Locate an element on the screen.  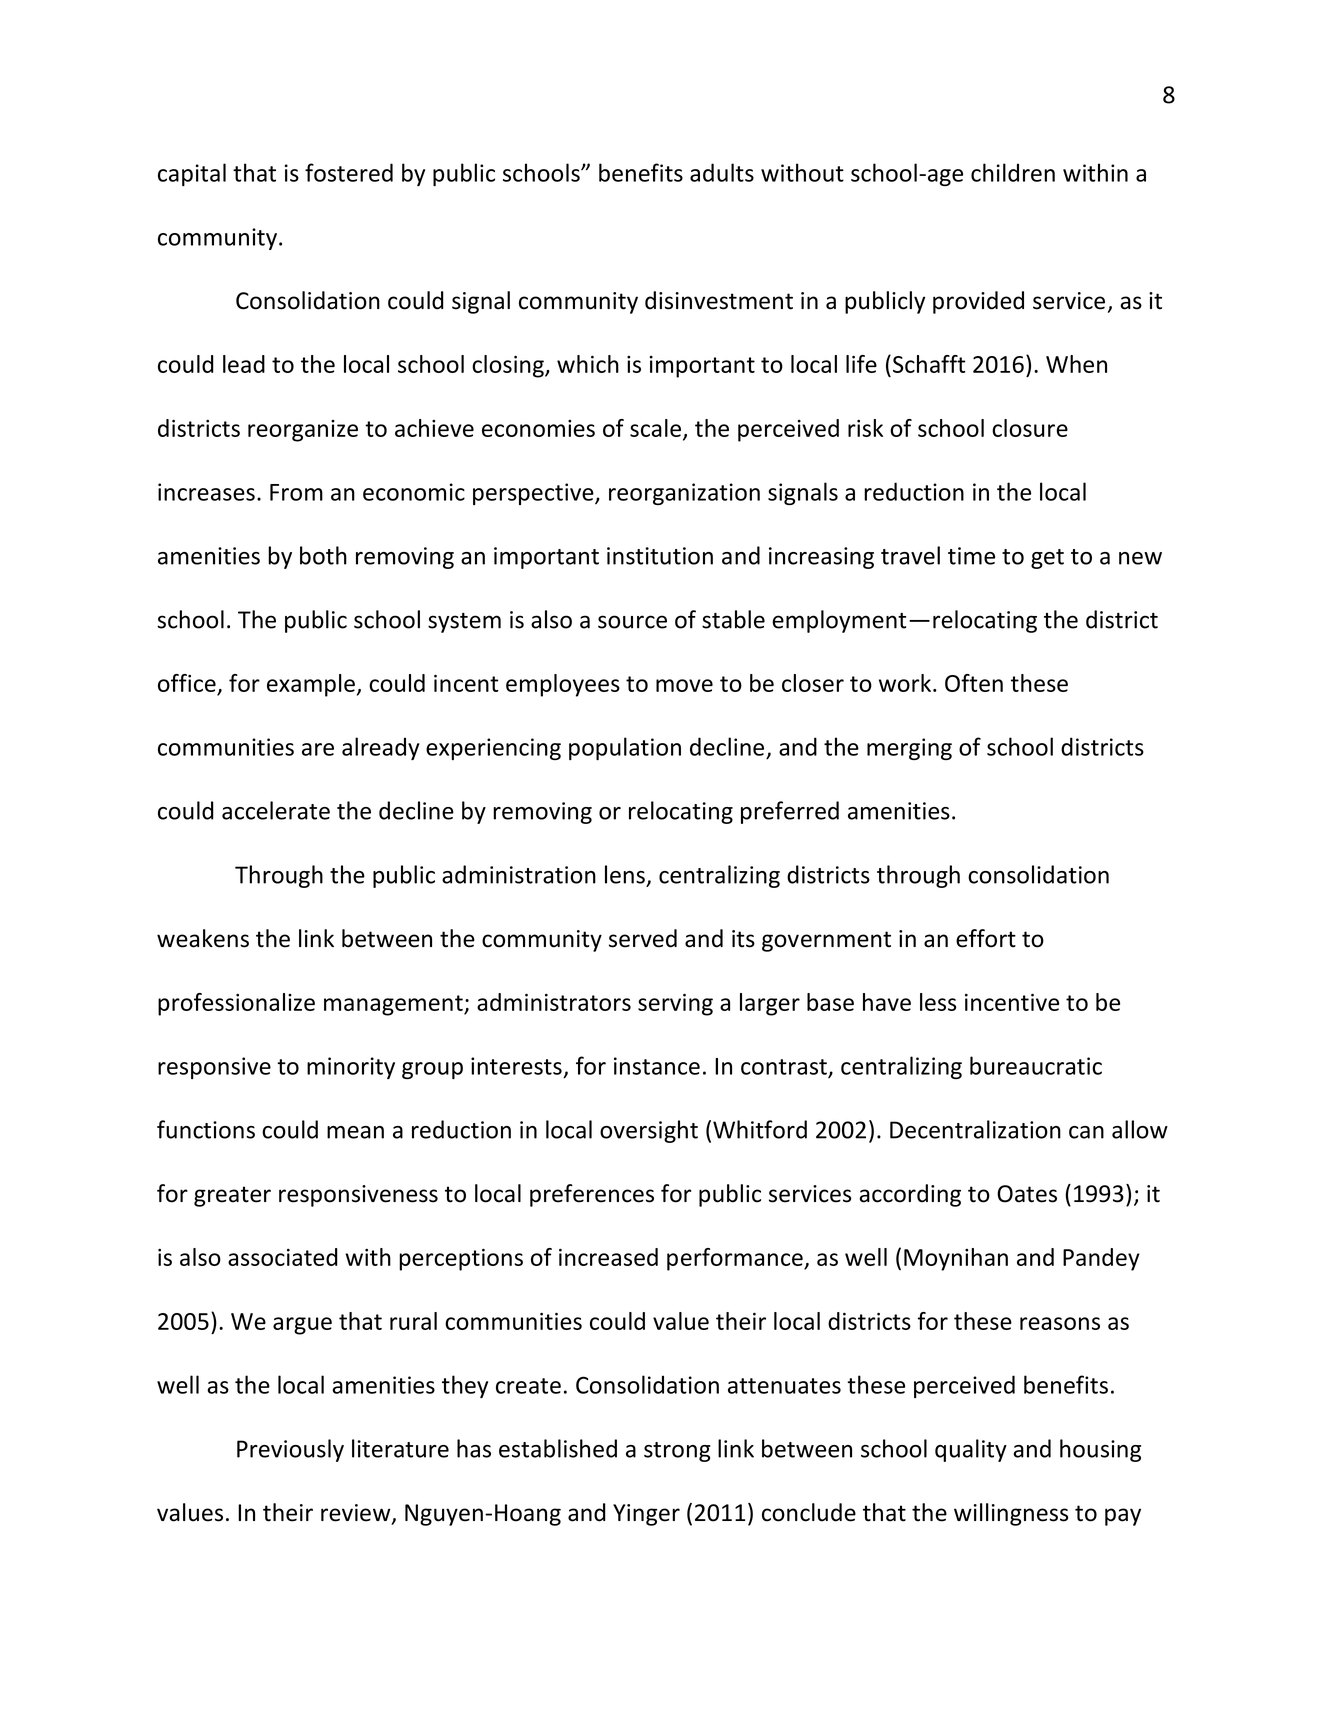
fostered is located at coordinates (349, 172).
